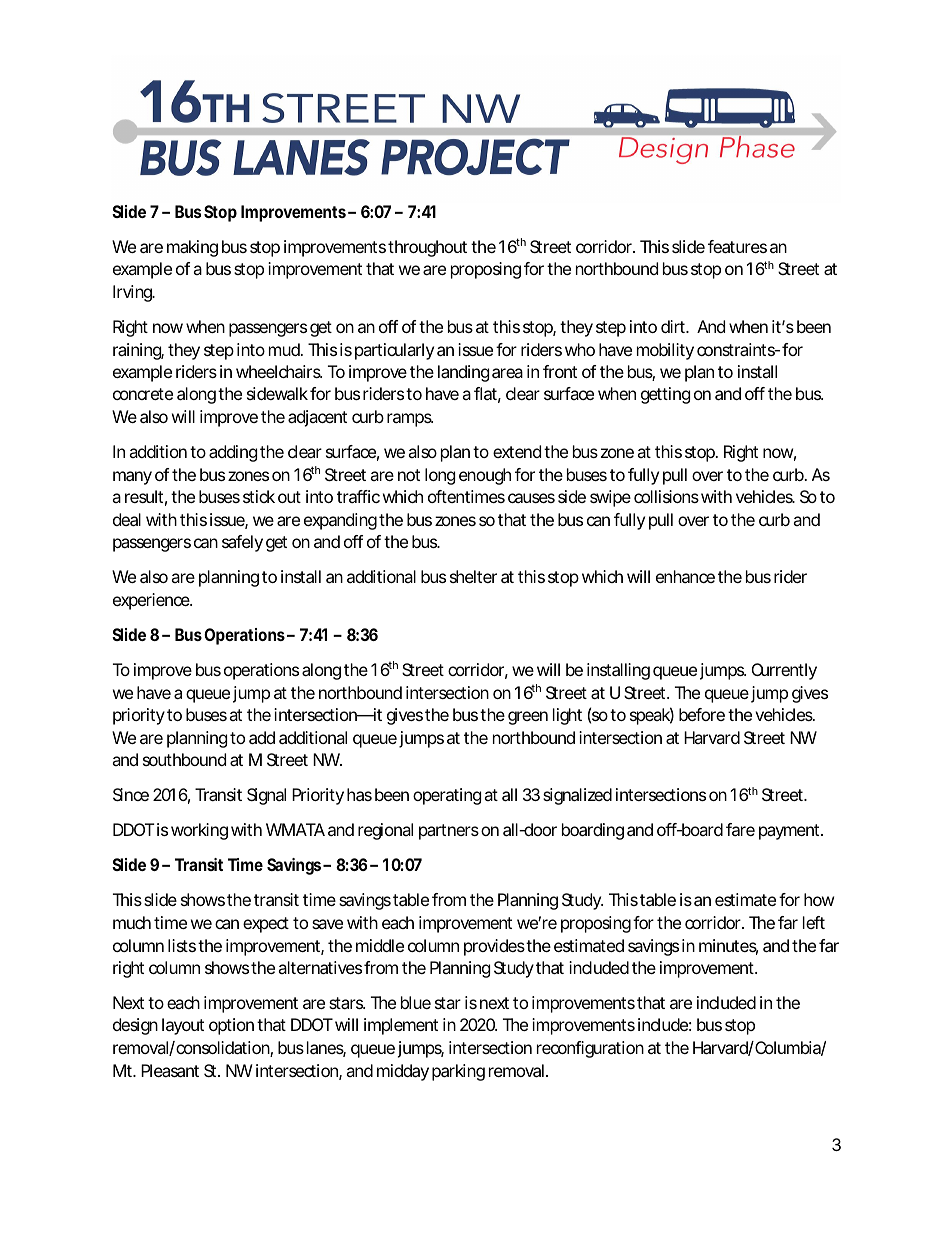 The image size is (952, 1233). Describe the element at coordinates (427, 248) in the screenshot. I see `throughout` at that location.
